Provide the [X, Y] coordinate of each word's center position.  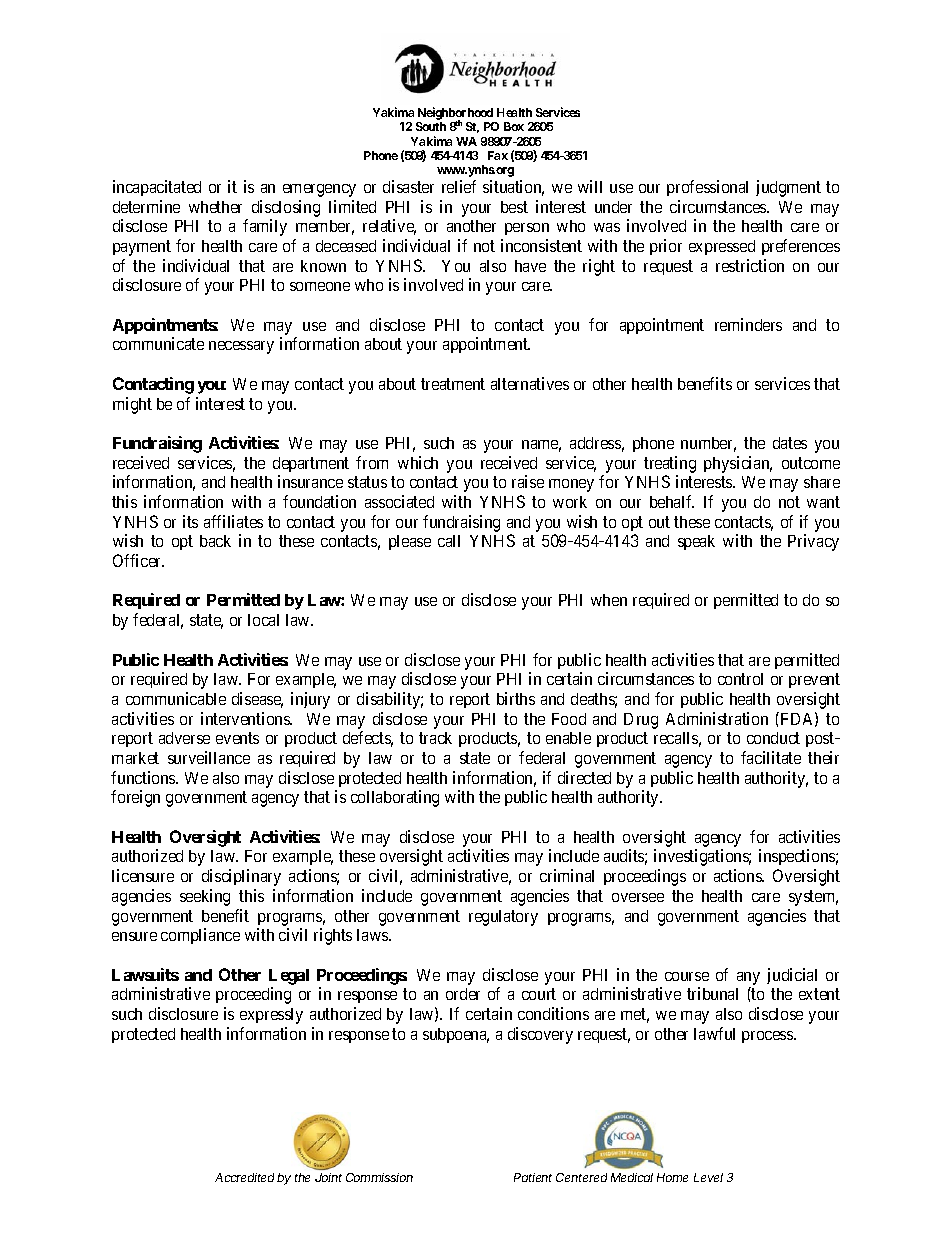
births [516, 698]
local [263, 620]
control [740, 679]
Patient [533, 1177]
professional [707, 188]
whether [215, 207]
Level [708, 1177]
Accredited [246, 1177]
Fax [498, 155]
